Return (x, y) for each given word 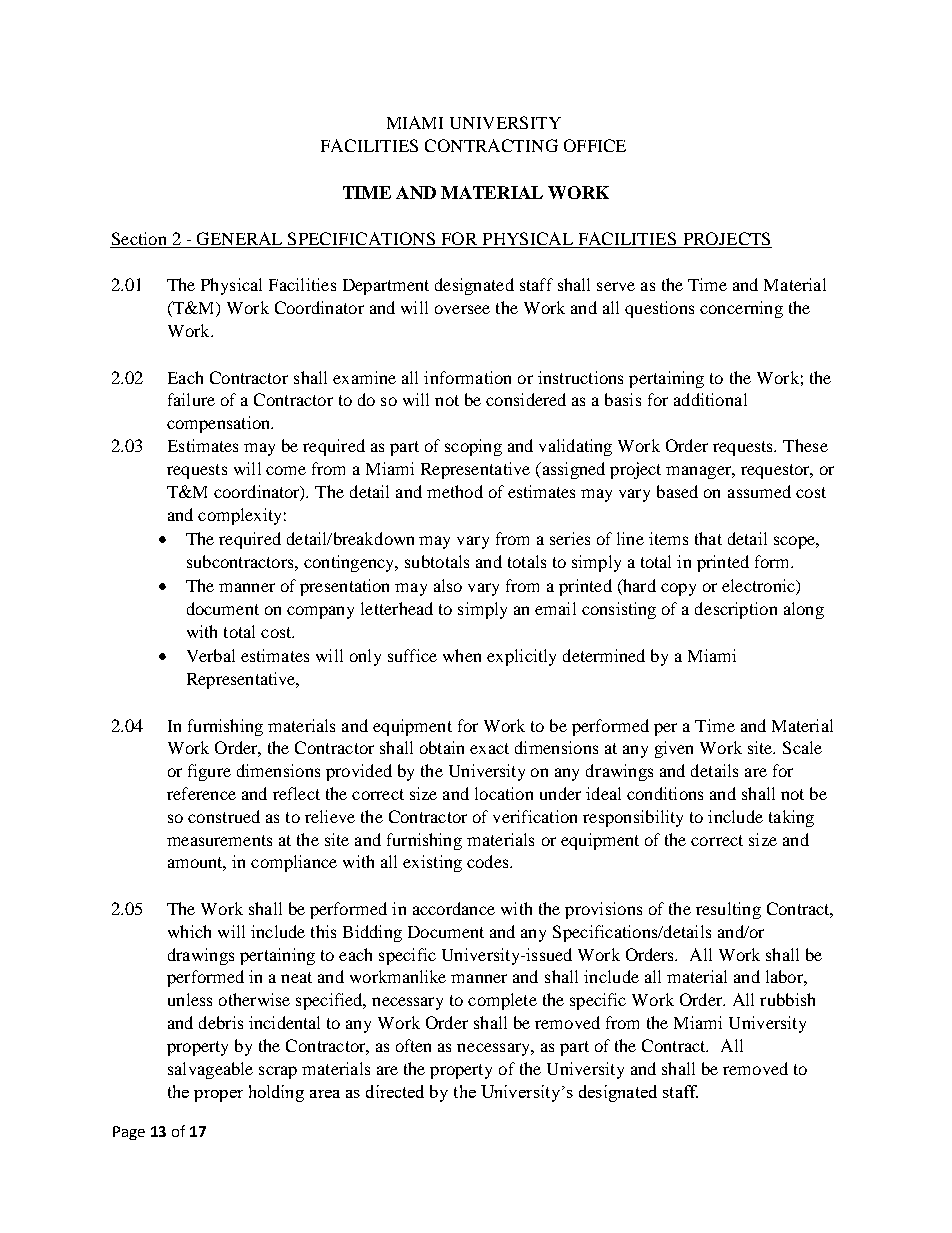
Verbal (211, 655)
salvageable (210, 1070)
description (736, 610)
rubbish (787, 999)
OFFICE (595, 145)
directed (395, 1091)
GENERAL (240, 240)
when (462, 655)
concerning (741, 309)
